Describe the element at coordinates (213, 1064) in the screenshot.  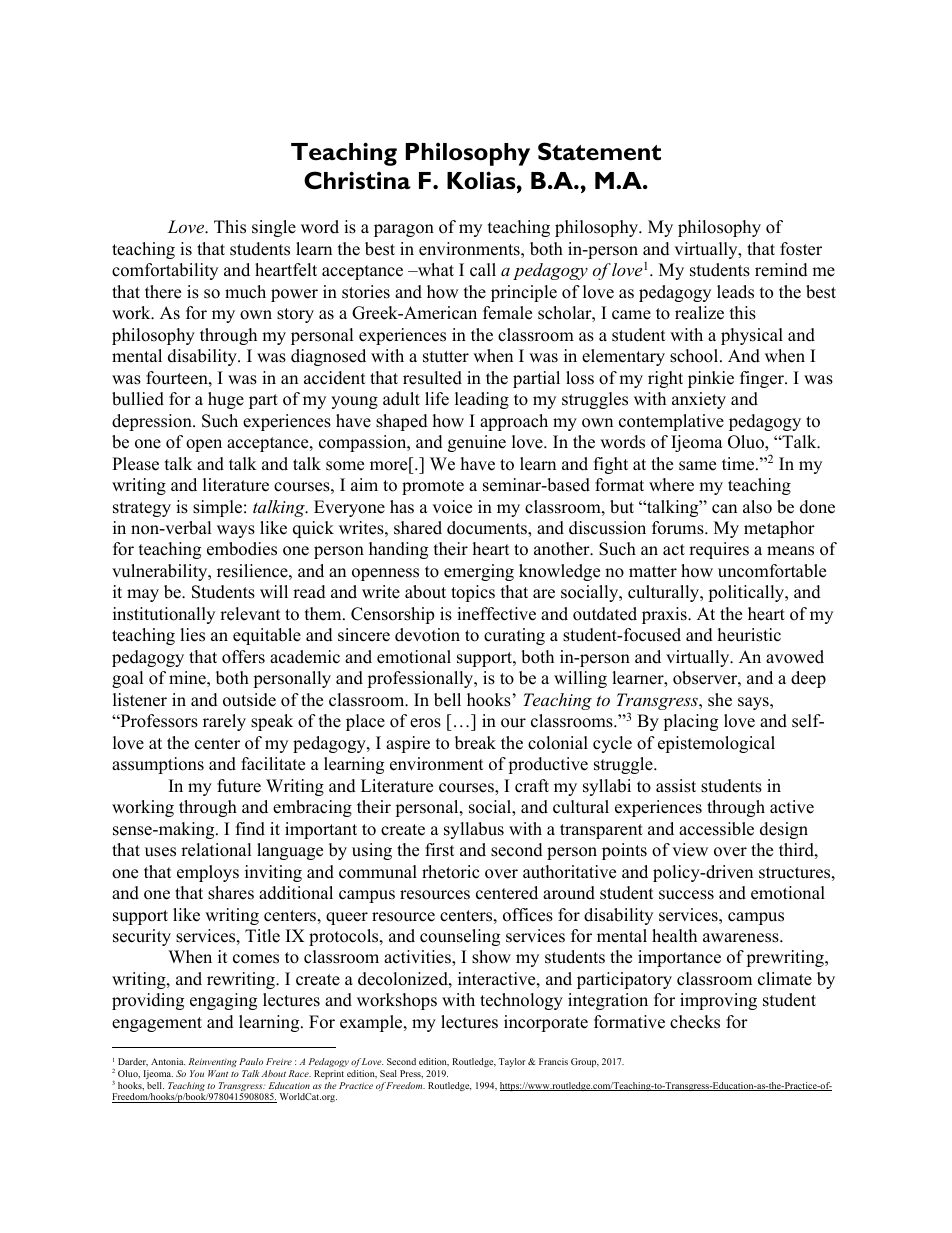
I see `Reinventing` at that location.
